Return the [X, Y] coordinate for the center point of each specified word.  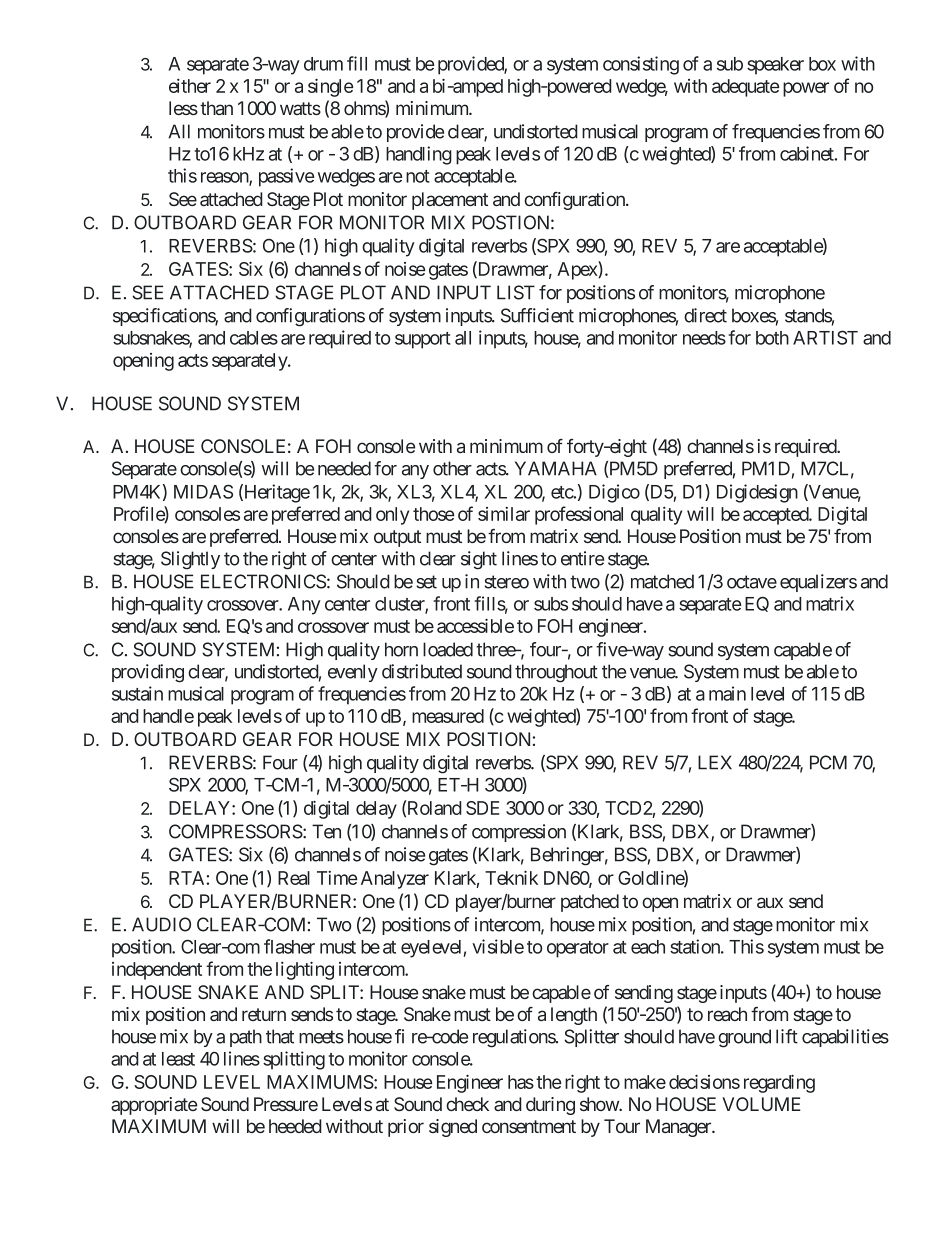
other [452, 468]
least [178, 1059]
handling [419, 155]
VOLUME [761, 1104]
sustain [137, 693]
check [467, 1104]
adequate [745, 88]
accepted [776, 516]
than [216, 108]
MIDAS [203, 491]
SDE [482, 808]
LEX [715, 762]
